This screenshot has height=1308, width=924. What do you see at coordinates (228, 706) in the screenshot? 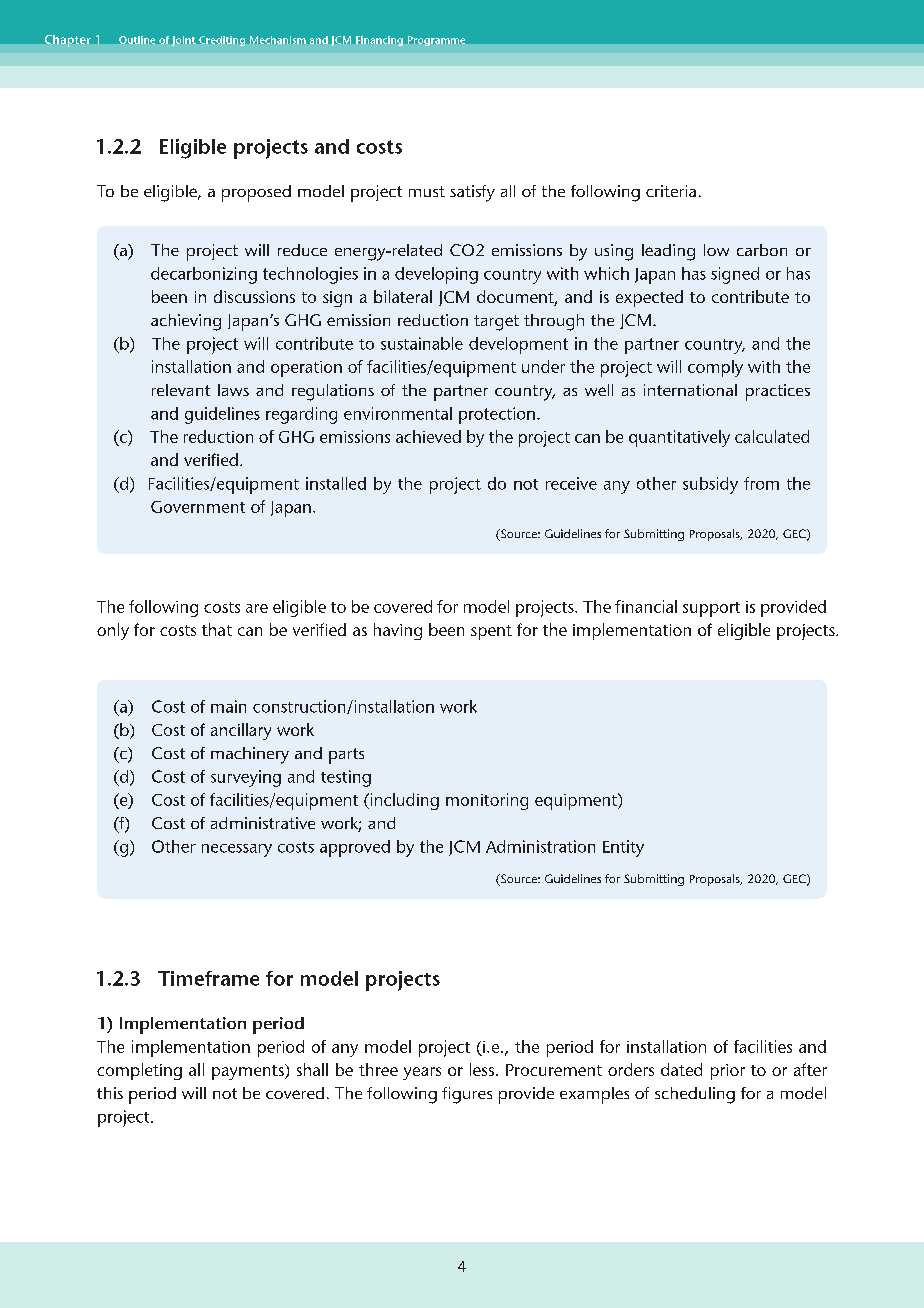
I see `main` at bounding box center [228, 706].
